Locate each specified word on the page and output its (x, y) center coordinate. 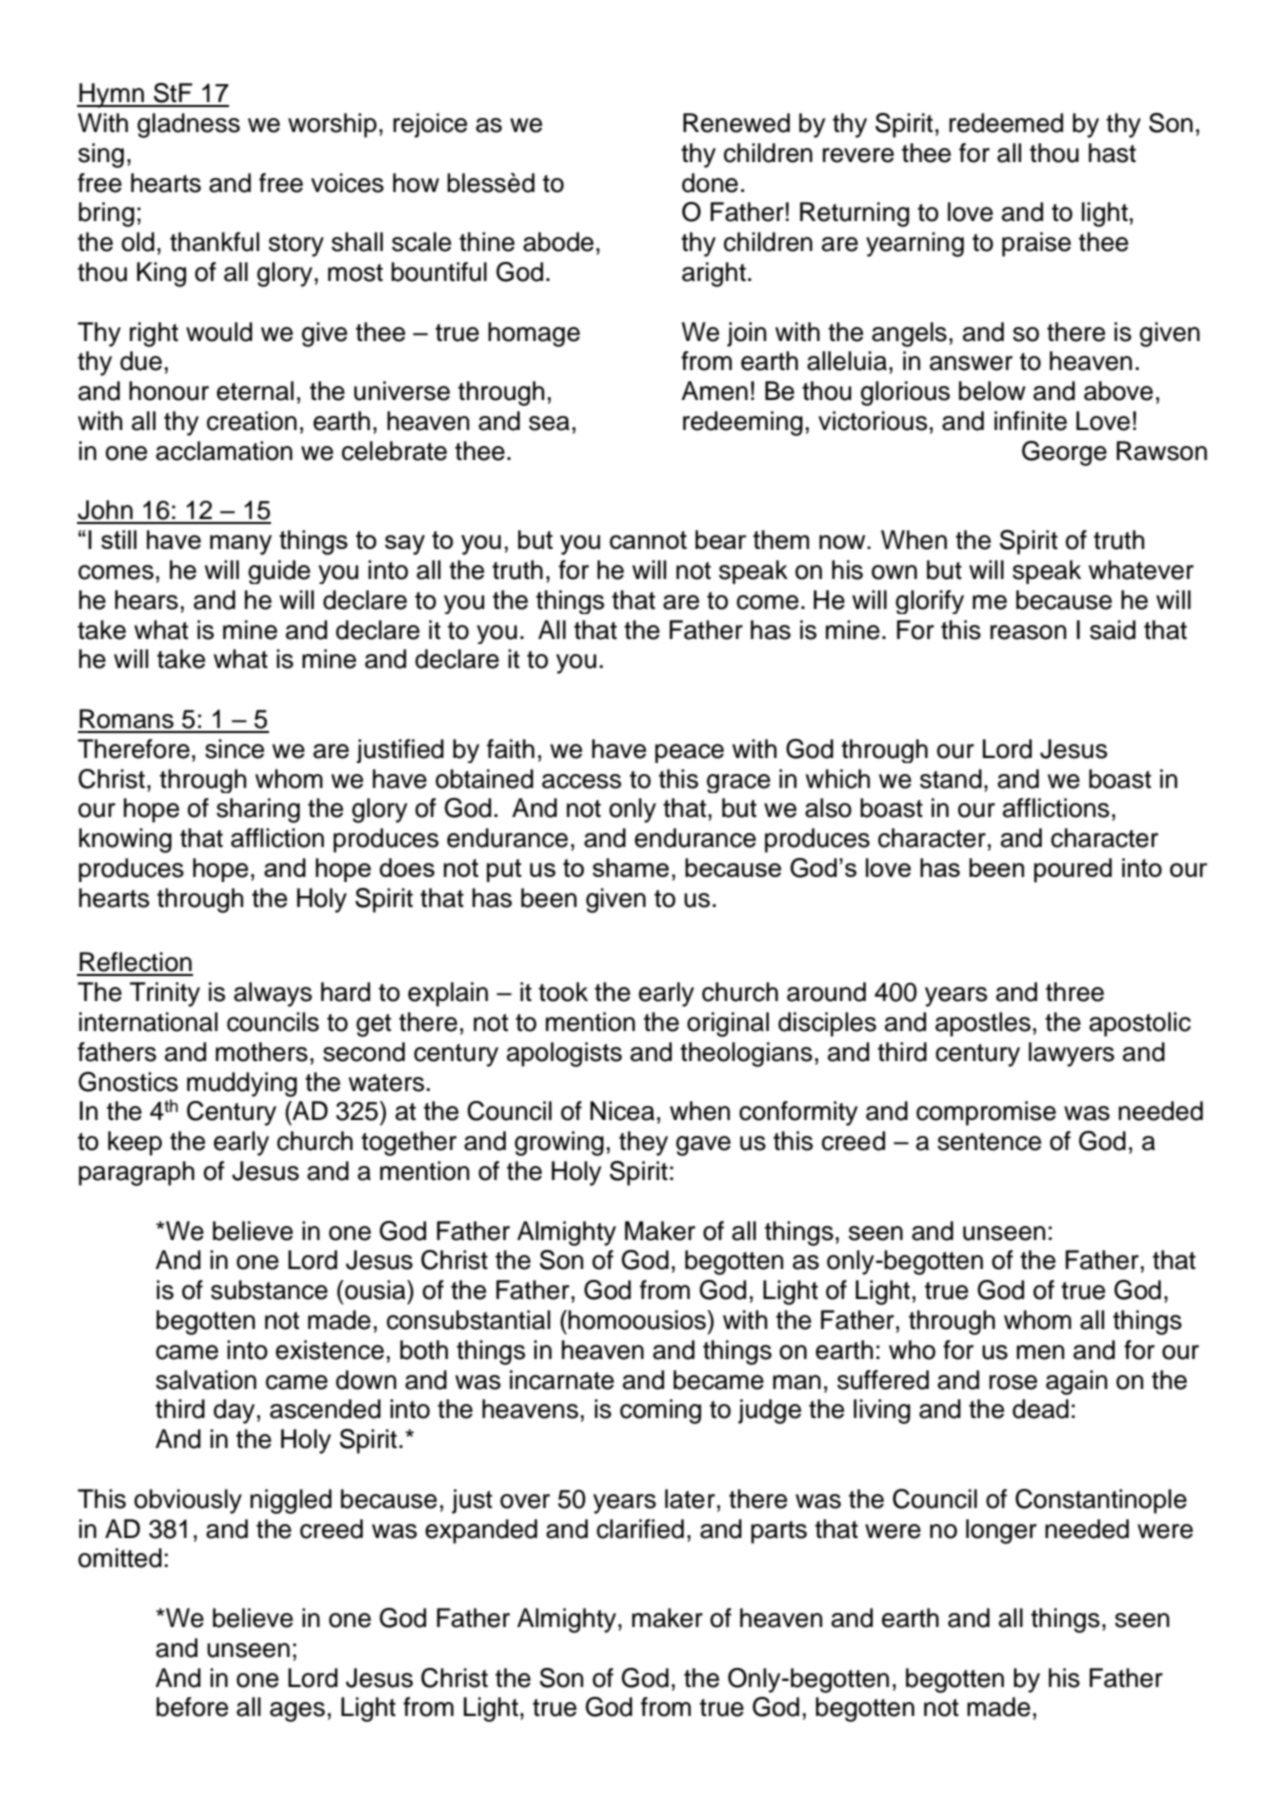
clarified (640, 1529)
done (710, 183)
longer (1001, 1531)
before (192, 1707)
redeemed (1006, 123)
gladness (188, 125)
